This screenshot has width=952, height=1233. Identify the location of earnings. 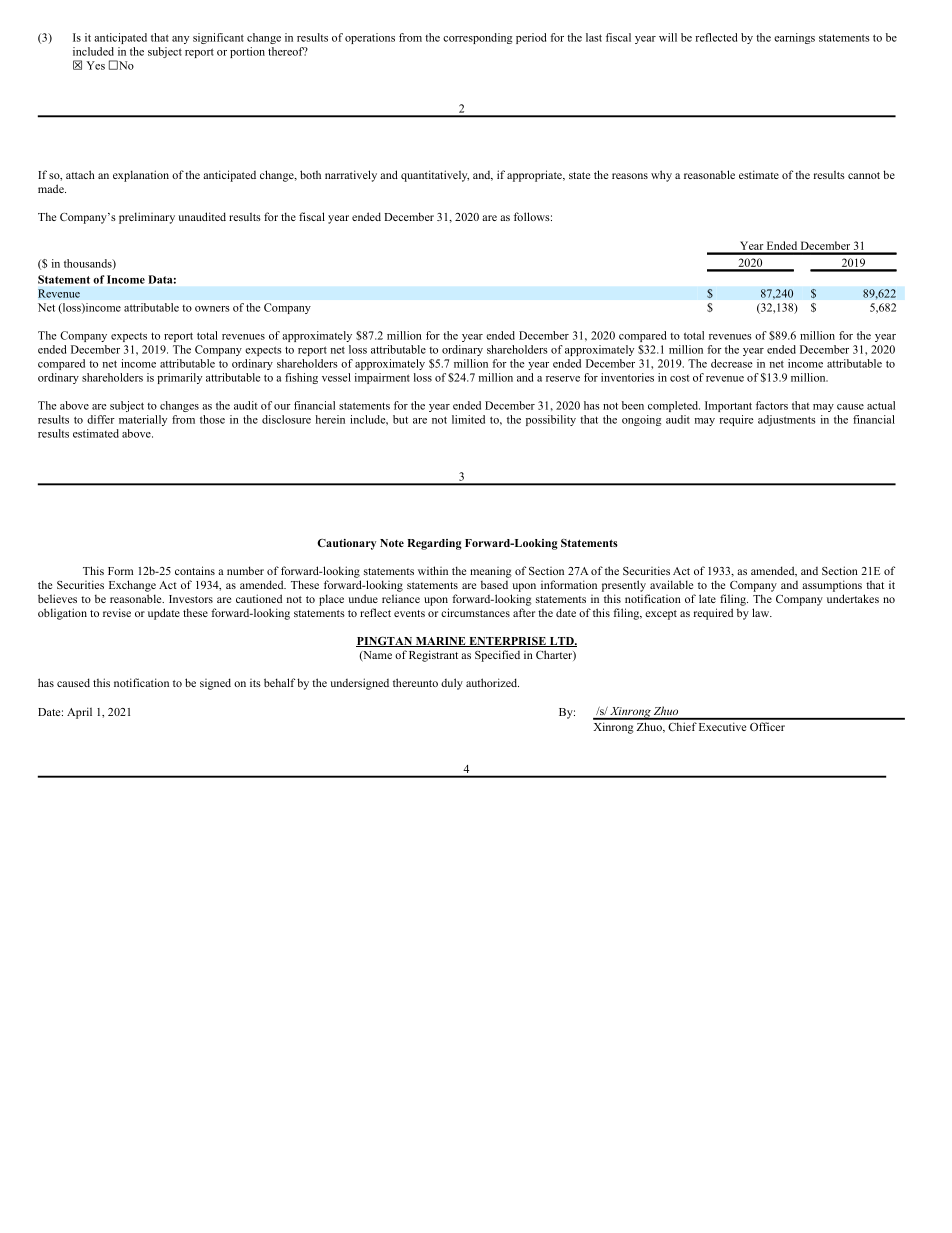
(794, 38).
